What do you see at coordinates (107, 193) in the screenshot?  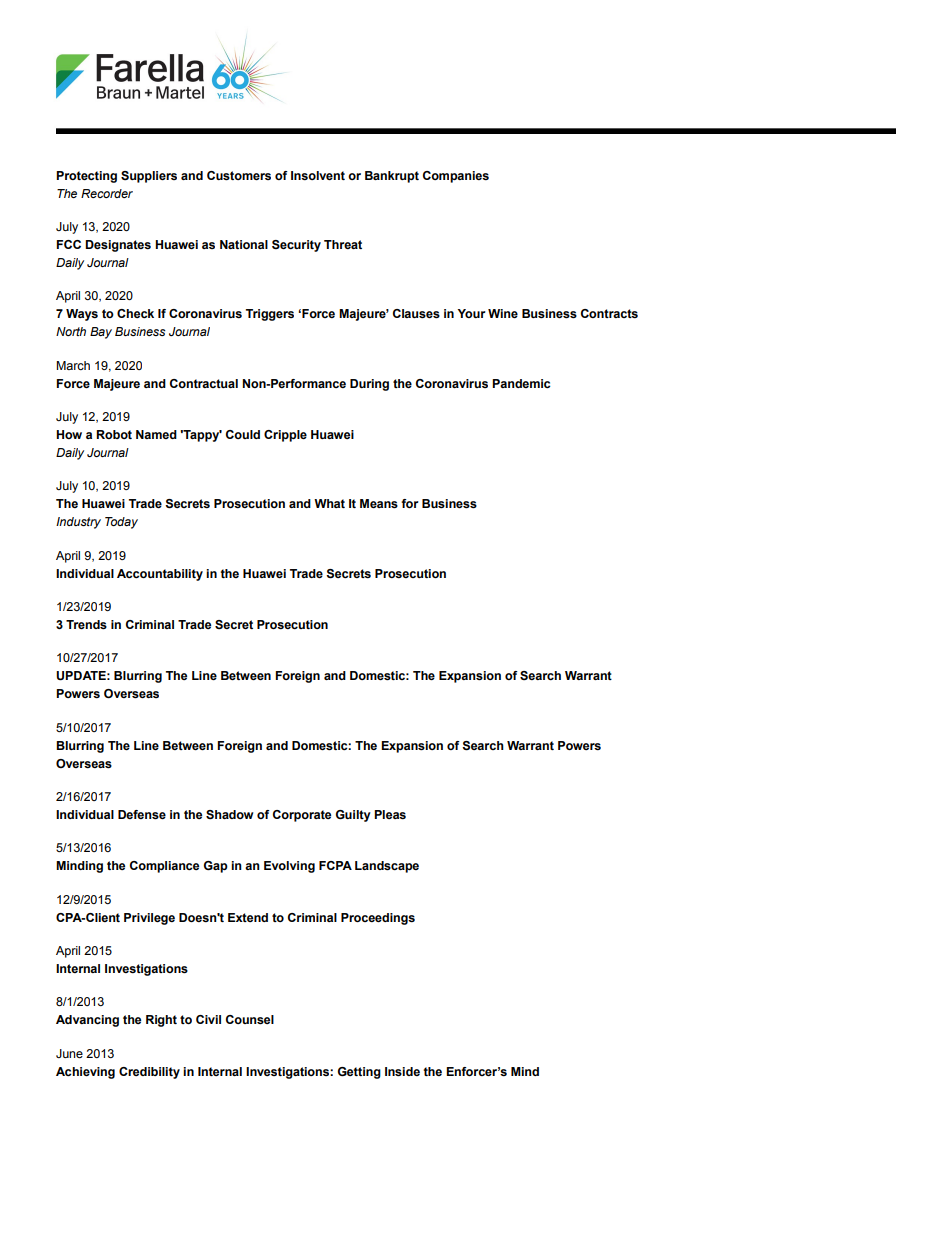 I see `Recorder` at bounding box center [107, 193].
